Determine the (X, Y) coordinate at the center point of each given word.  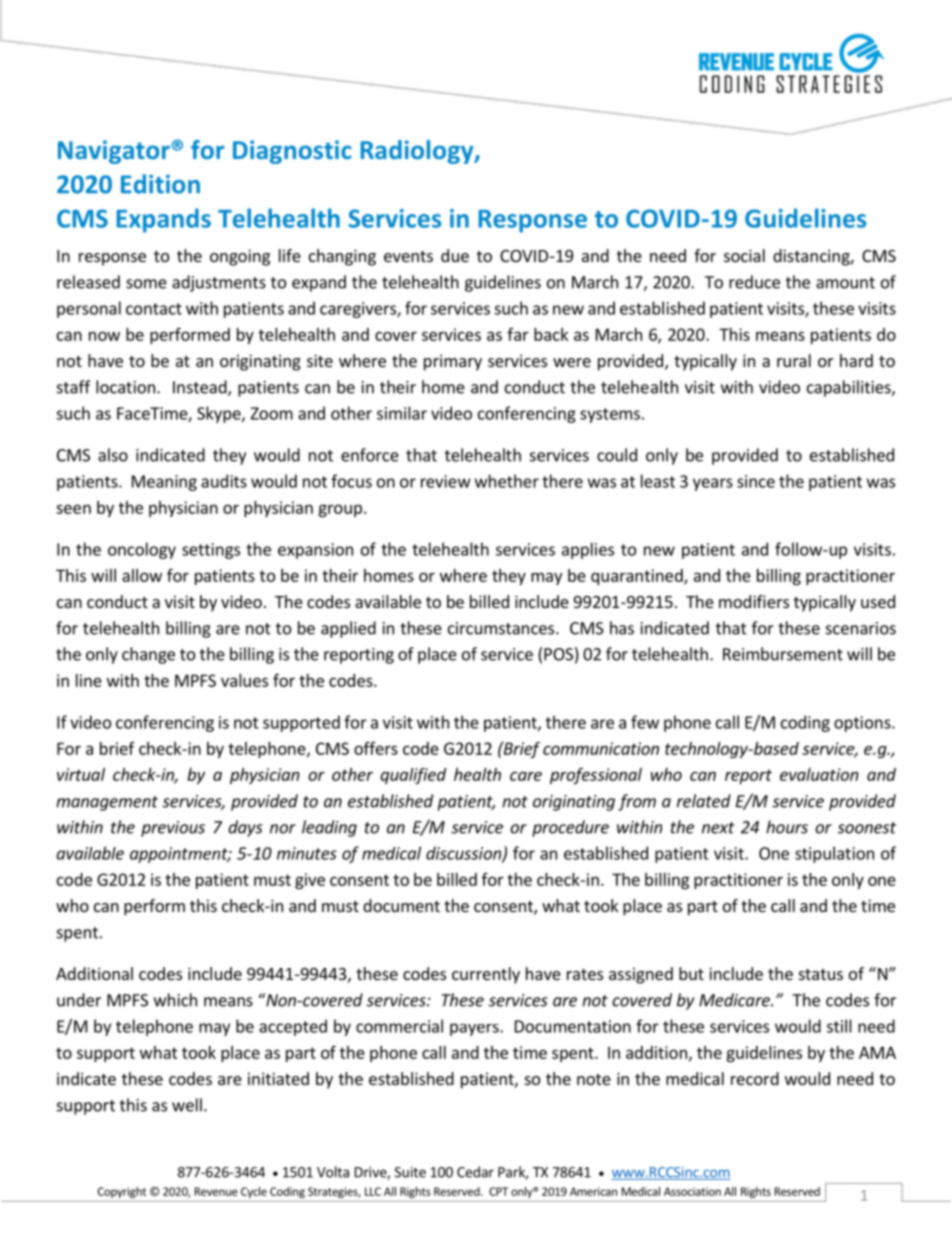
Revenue (216, 1191)
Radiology (418, 152)
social (744, 255)
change (148, 655)
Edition (160, 184)
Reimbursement (783, 654)
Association (692, 1191)
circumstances (502, 628)
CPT (498, 1191)
